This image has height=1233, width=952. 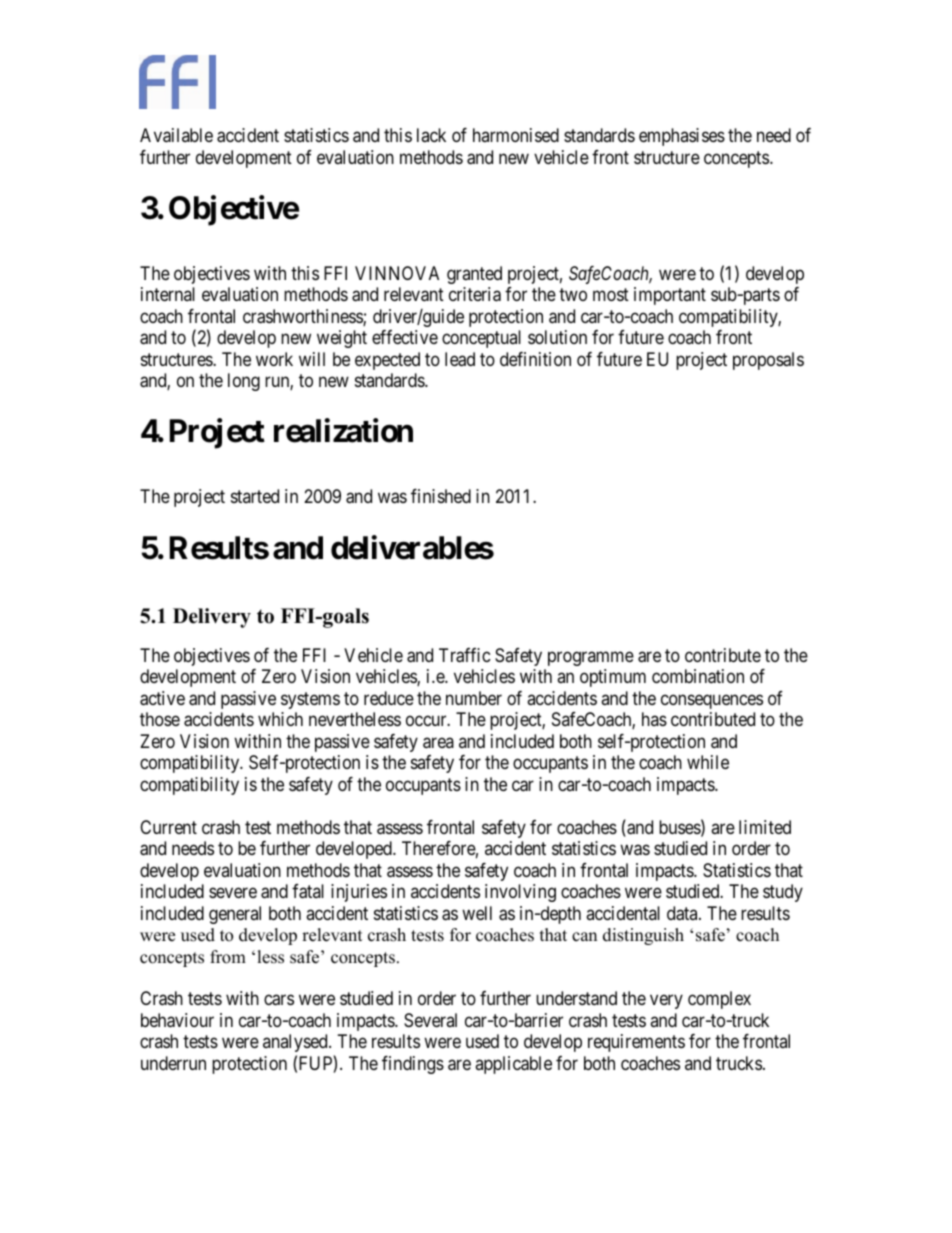 I want to click on lack, so click(x=431, y=135).
